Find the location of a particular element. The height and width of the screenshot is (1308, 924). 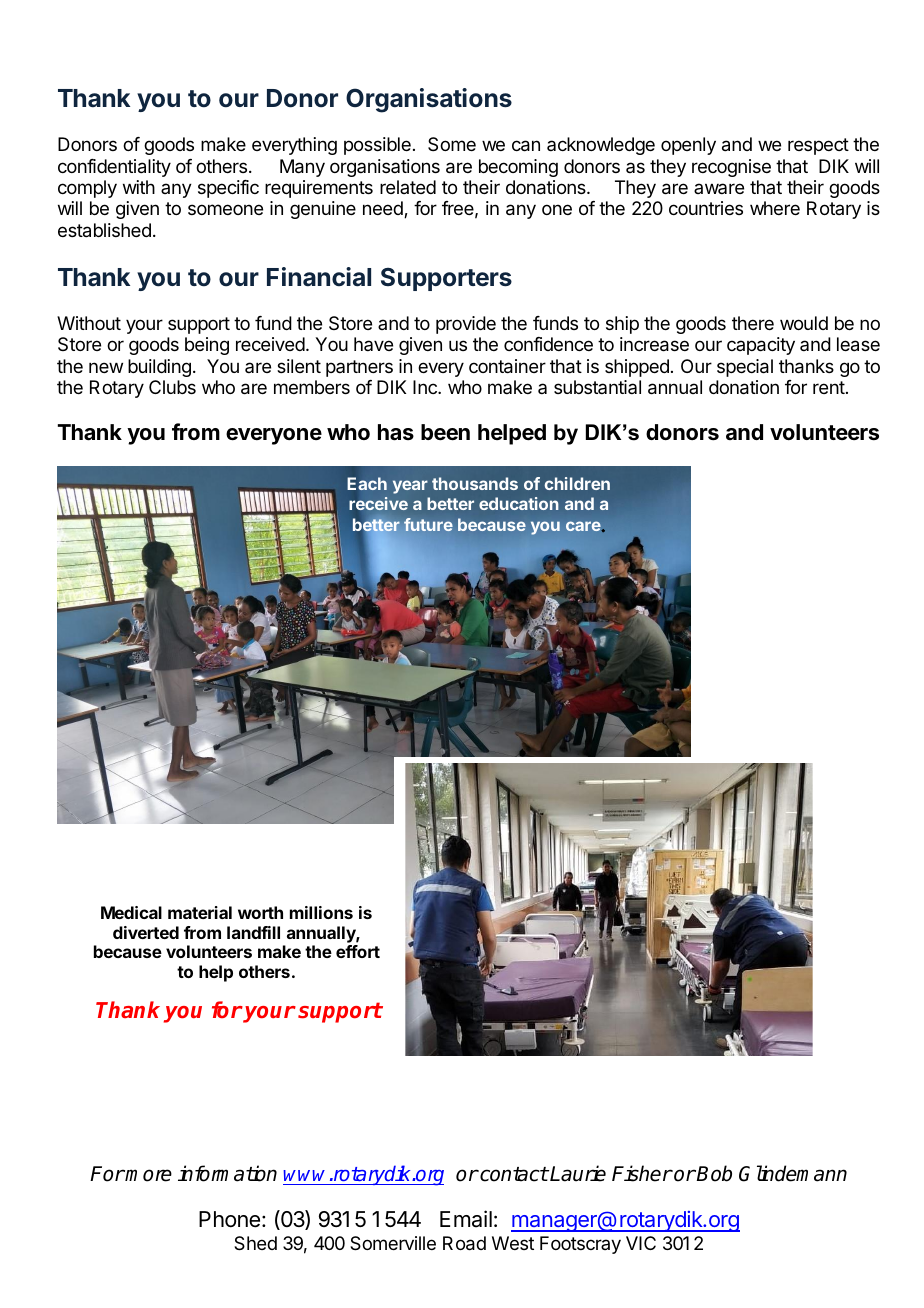

rent is located at coordinates (829, 387).
